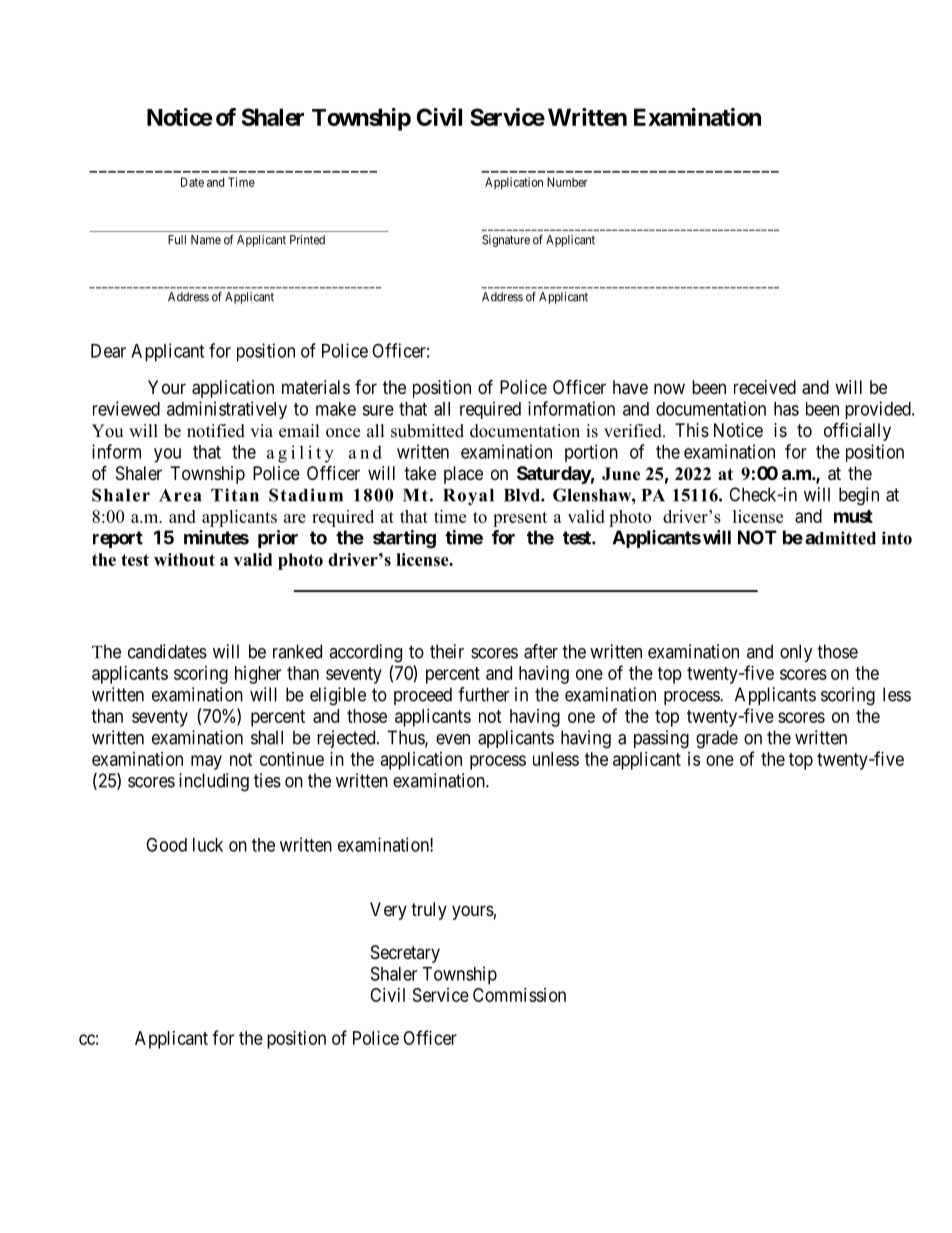  Describe the element at coordinates (184, 559) in the page. I see `without` at that location.
